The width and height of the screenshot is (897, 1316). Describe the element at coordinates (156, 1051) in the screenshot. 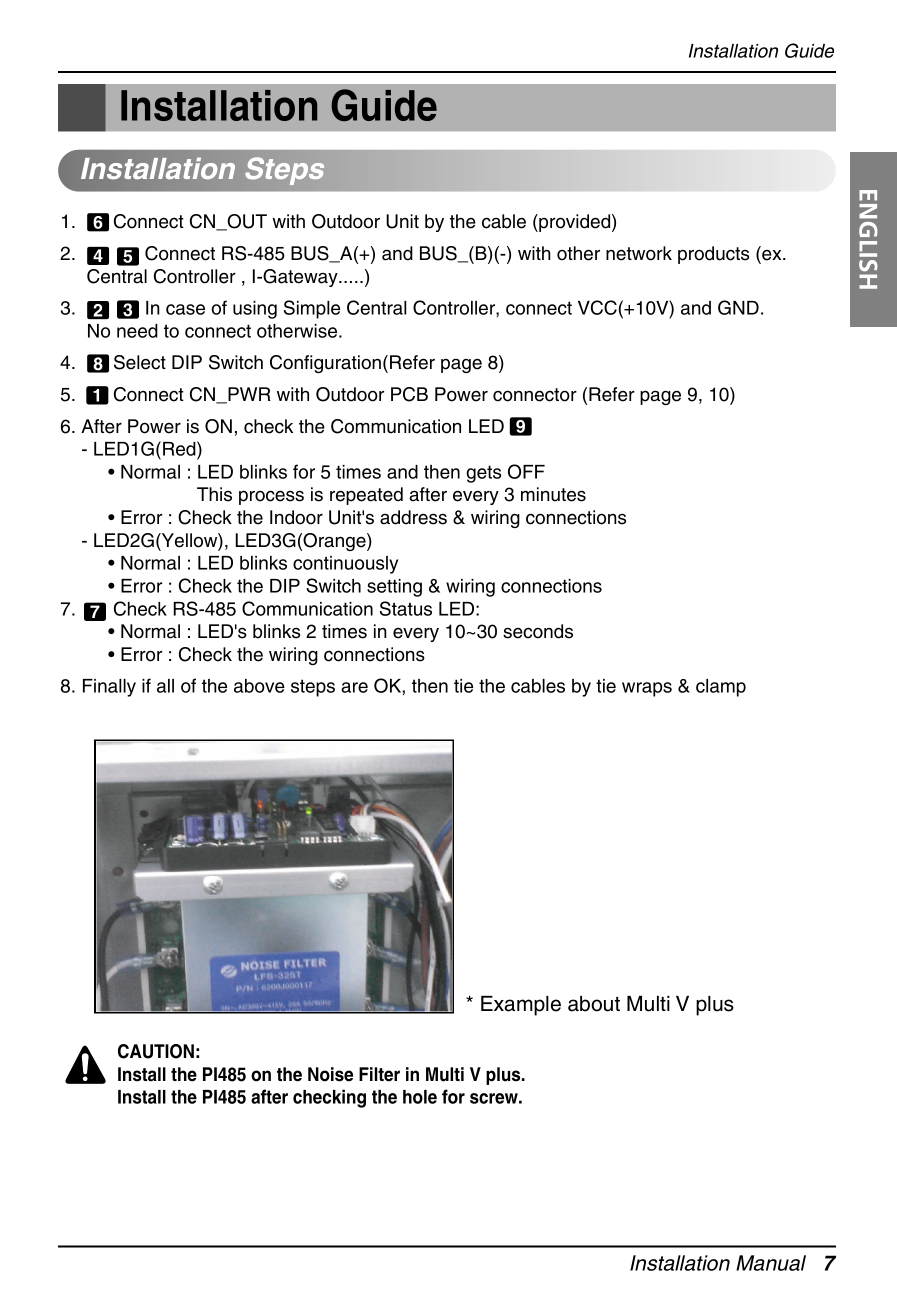

I see `CAUTION` at that location.
